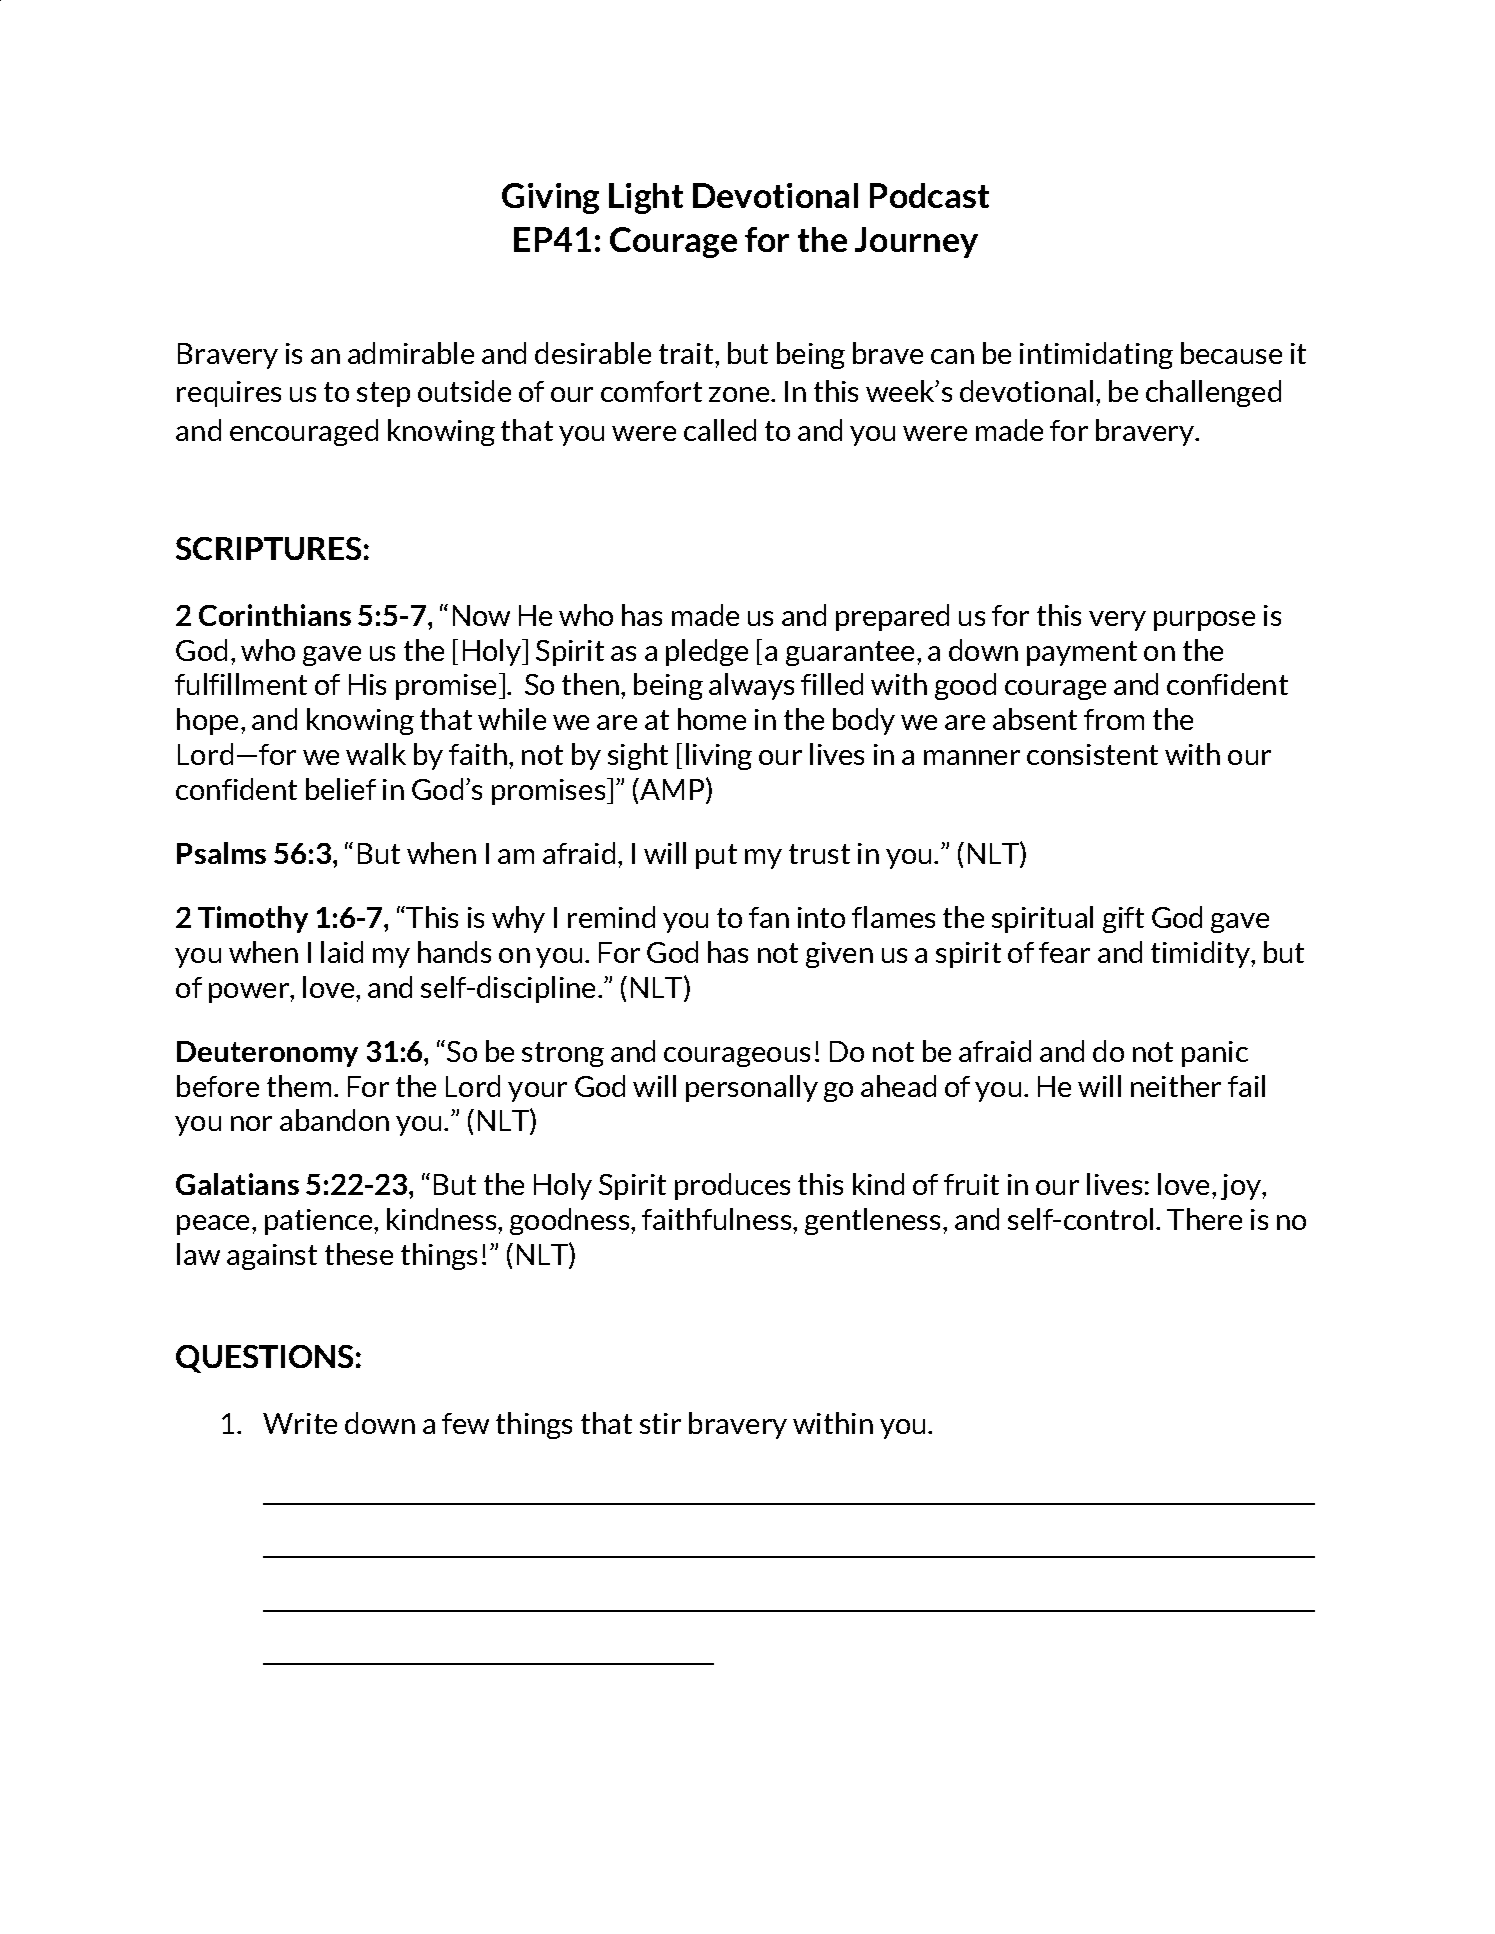  What do you see at coordinates (275, 615) in the screenshot?
I see `Corinthians` at bounding box center [275, 615].
